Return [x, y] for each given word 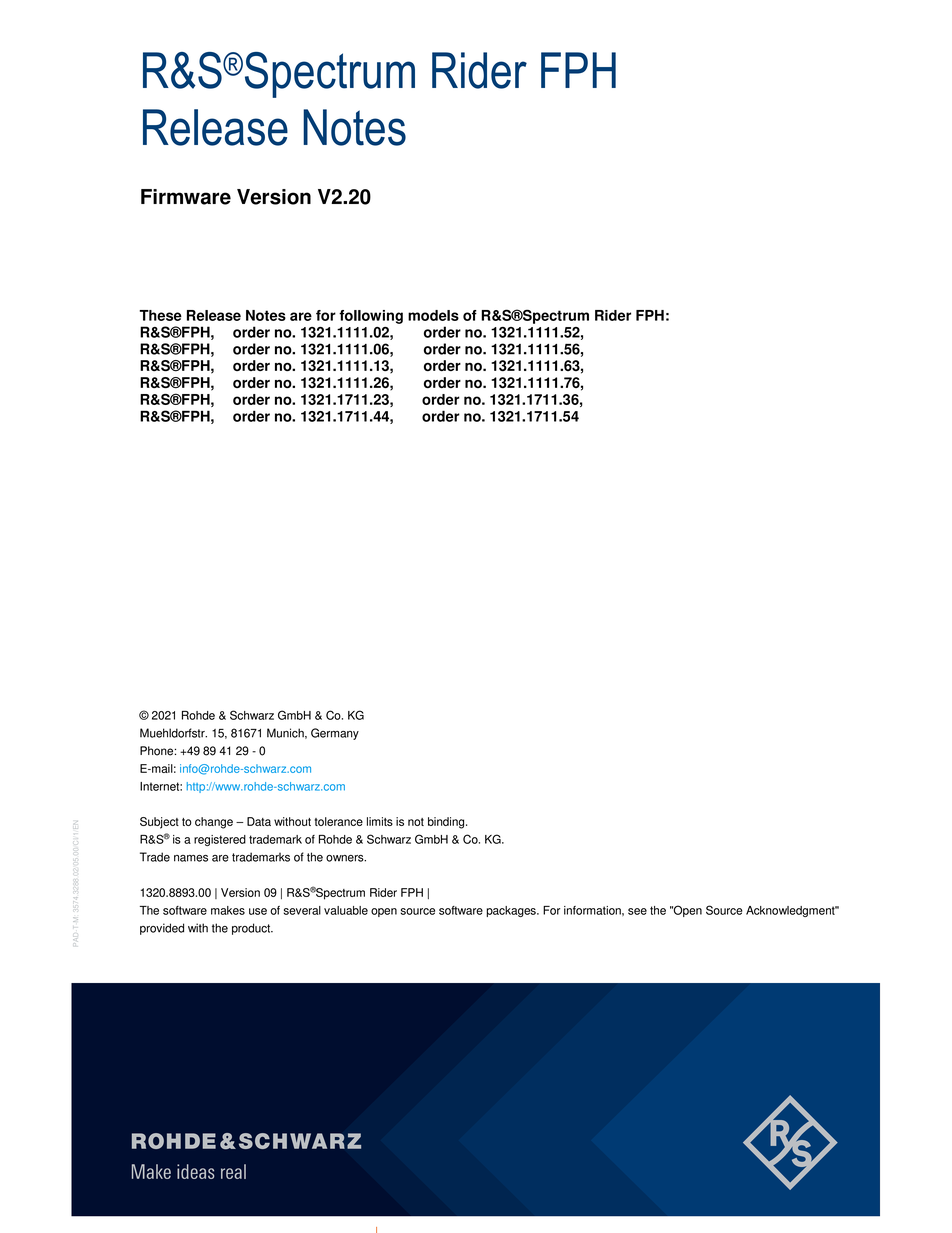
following [371, 317]
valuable [346, 910]
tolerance [339, 821]
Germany [335, 734]
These [160, 315]
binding [447, 823]
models [433, 315]
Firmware [186, 197]
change [214, 823]
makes [228, 910]
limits [380, 821]
